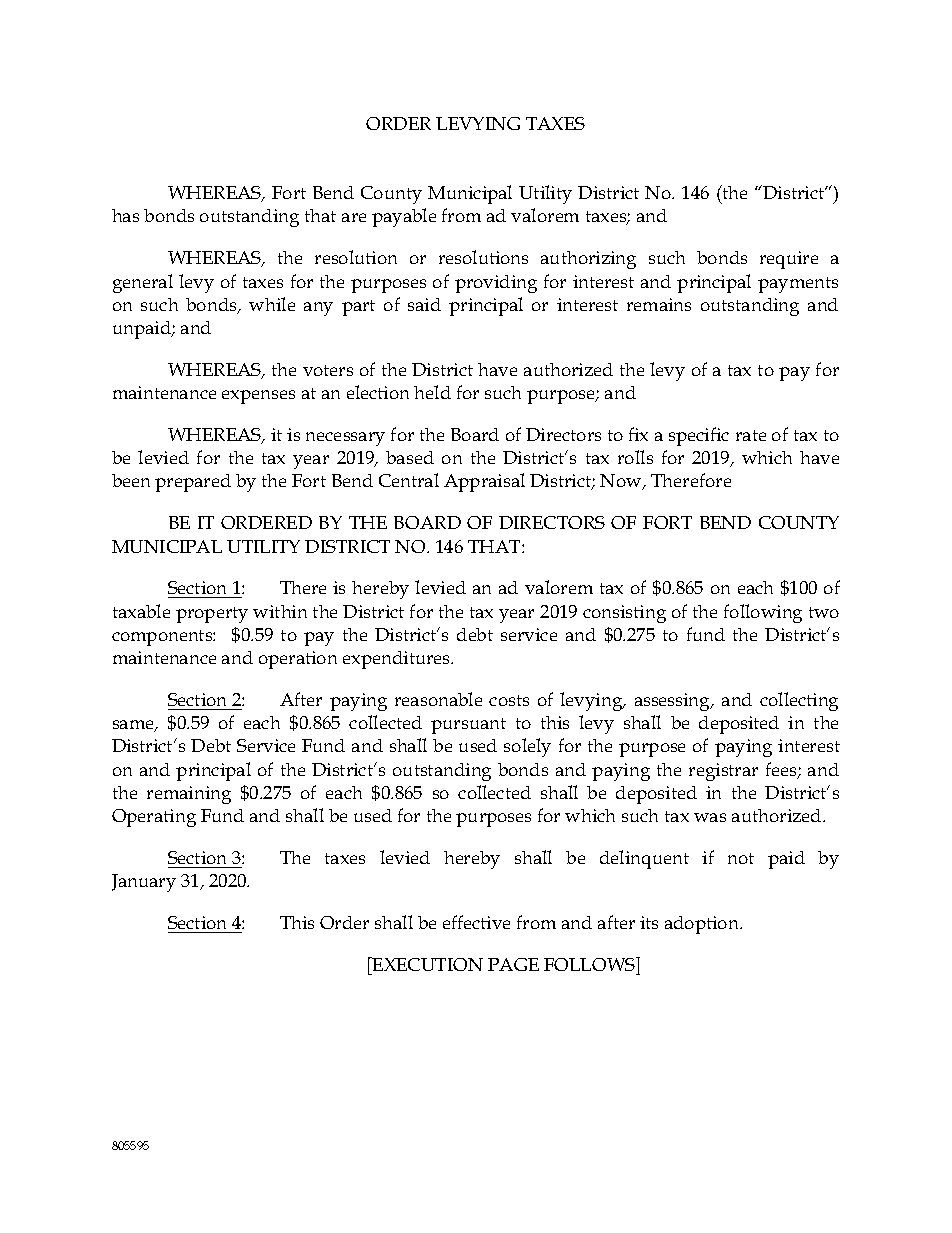 The width and height of the screenshot is (952, 1233). I want to click on rate, so click(751, 435).
